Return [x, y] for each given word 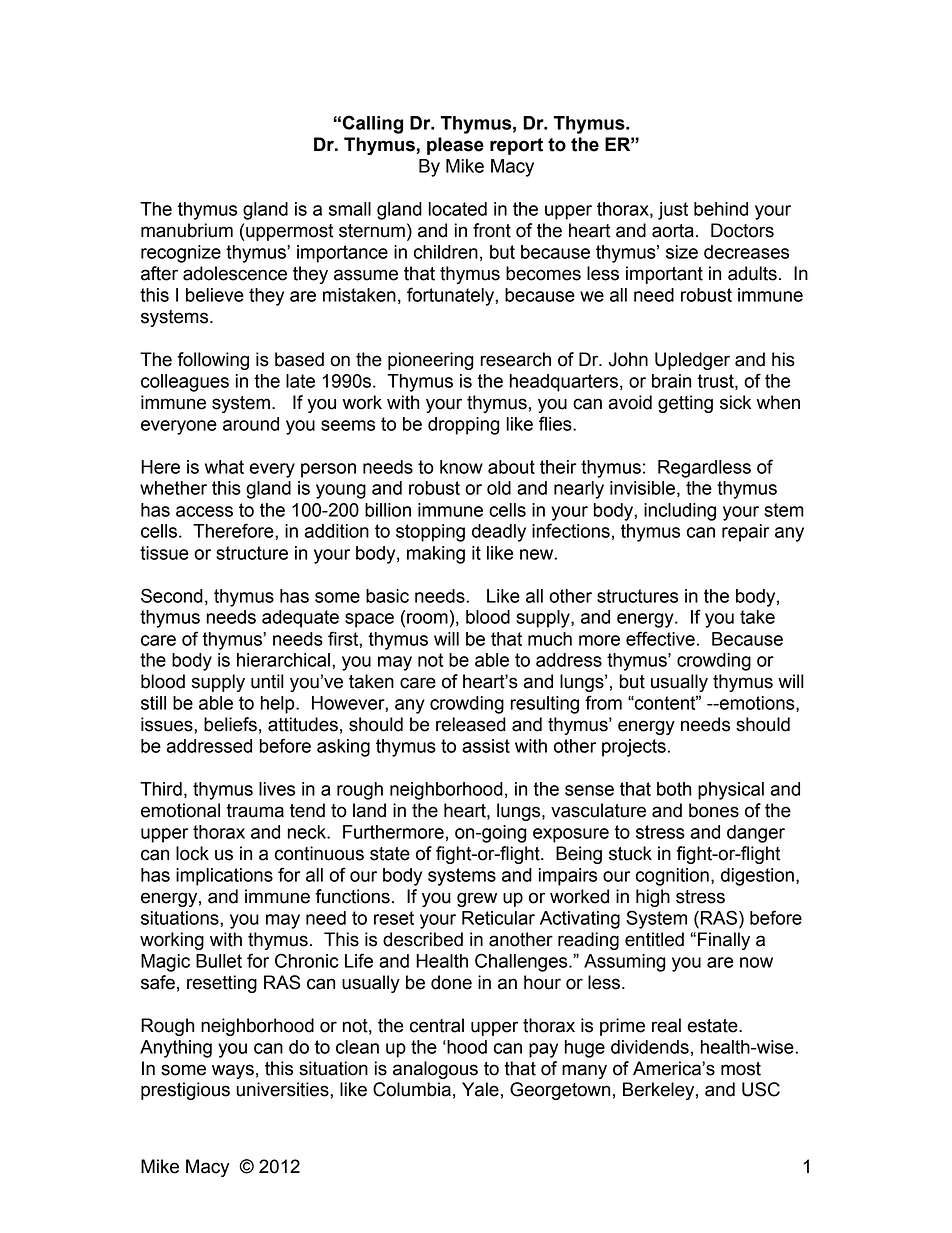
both [674, 789]
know [461, 467]
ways [233, 1071]
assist [486, 746]
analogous [435, 1070]
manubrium [187, 230]
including [680, 512]
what [224, 467]
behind [721, 209]
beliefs [230, 724]
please [455, 146]
